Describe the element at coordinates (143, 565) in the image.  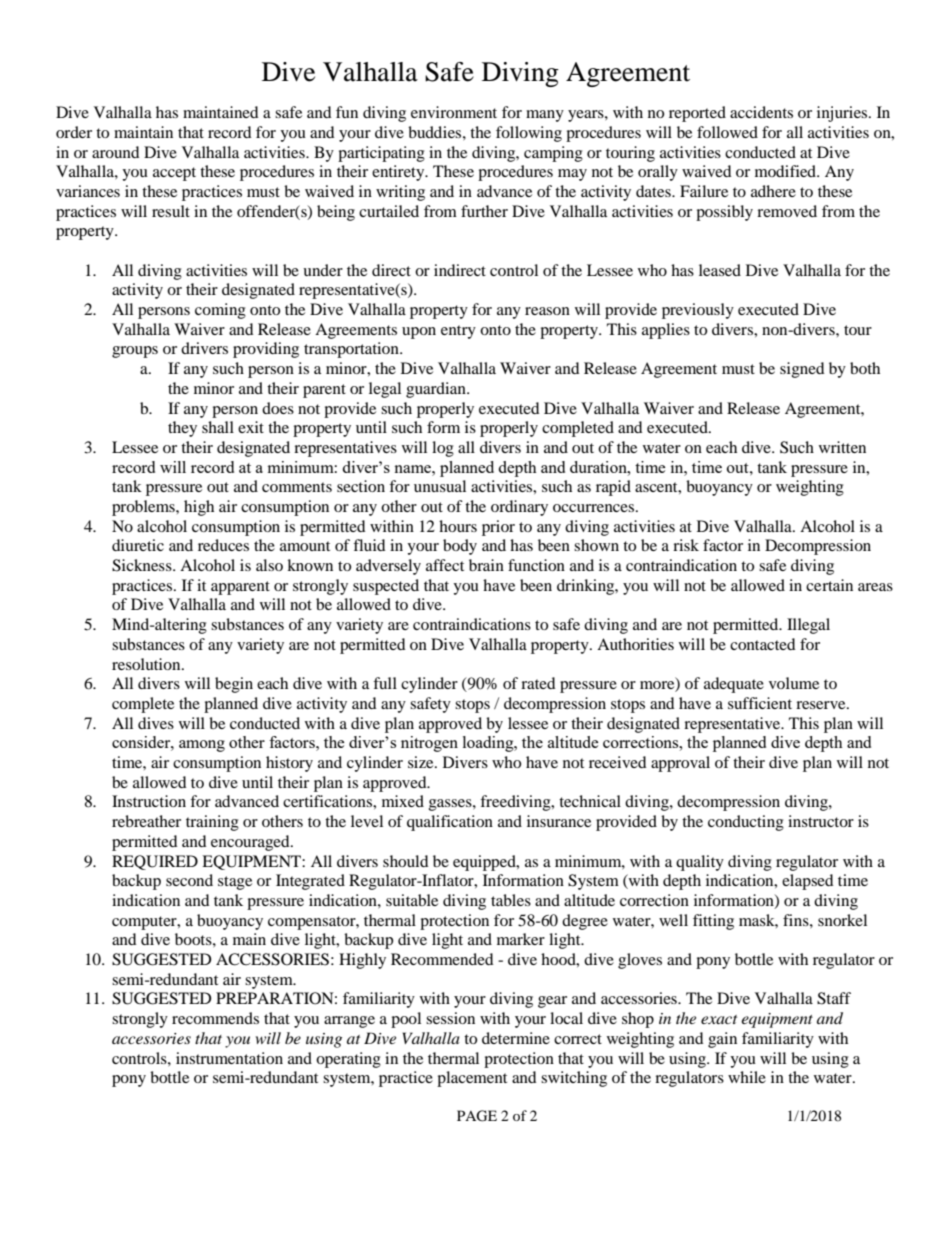
I see `Sickness` at that location.
